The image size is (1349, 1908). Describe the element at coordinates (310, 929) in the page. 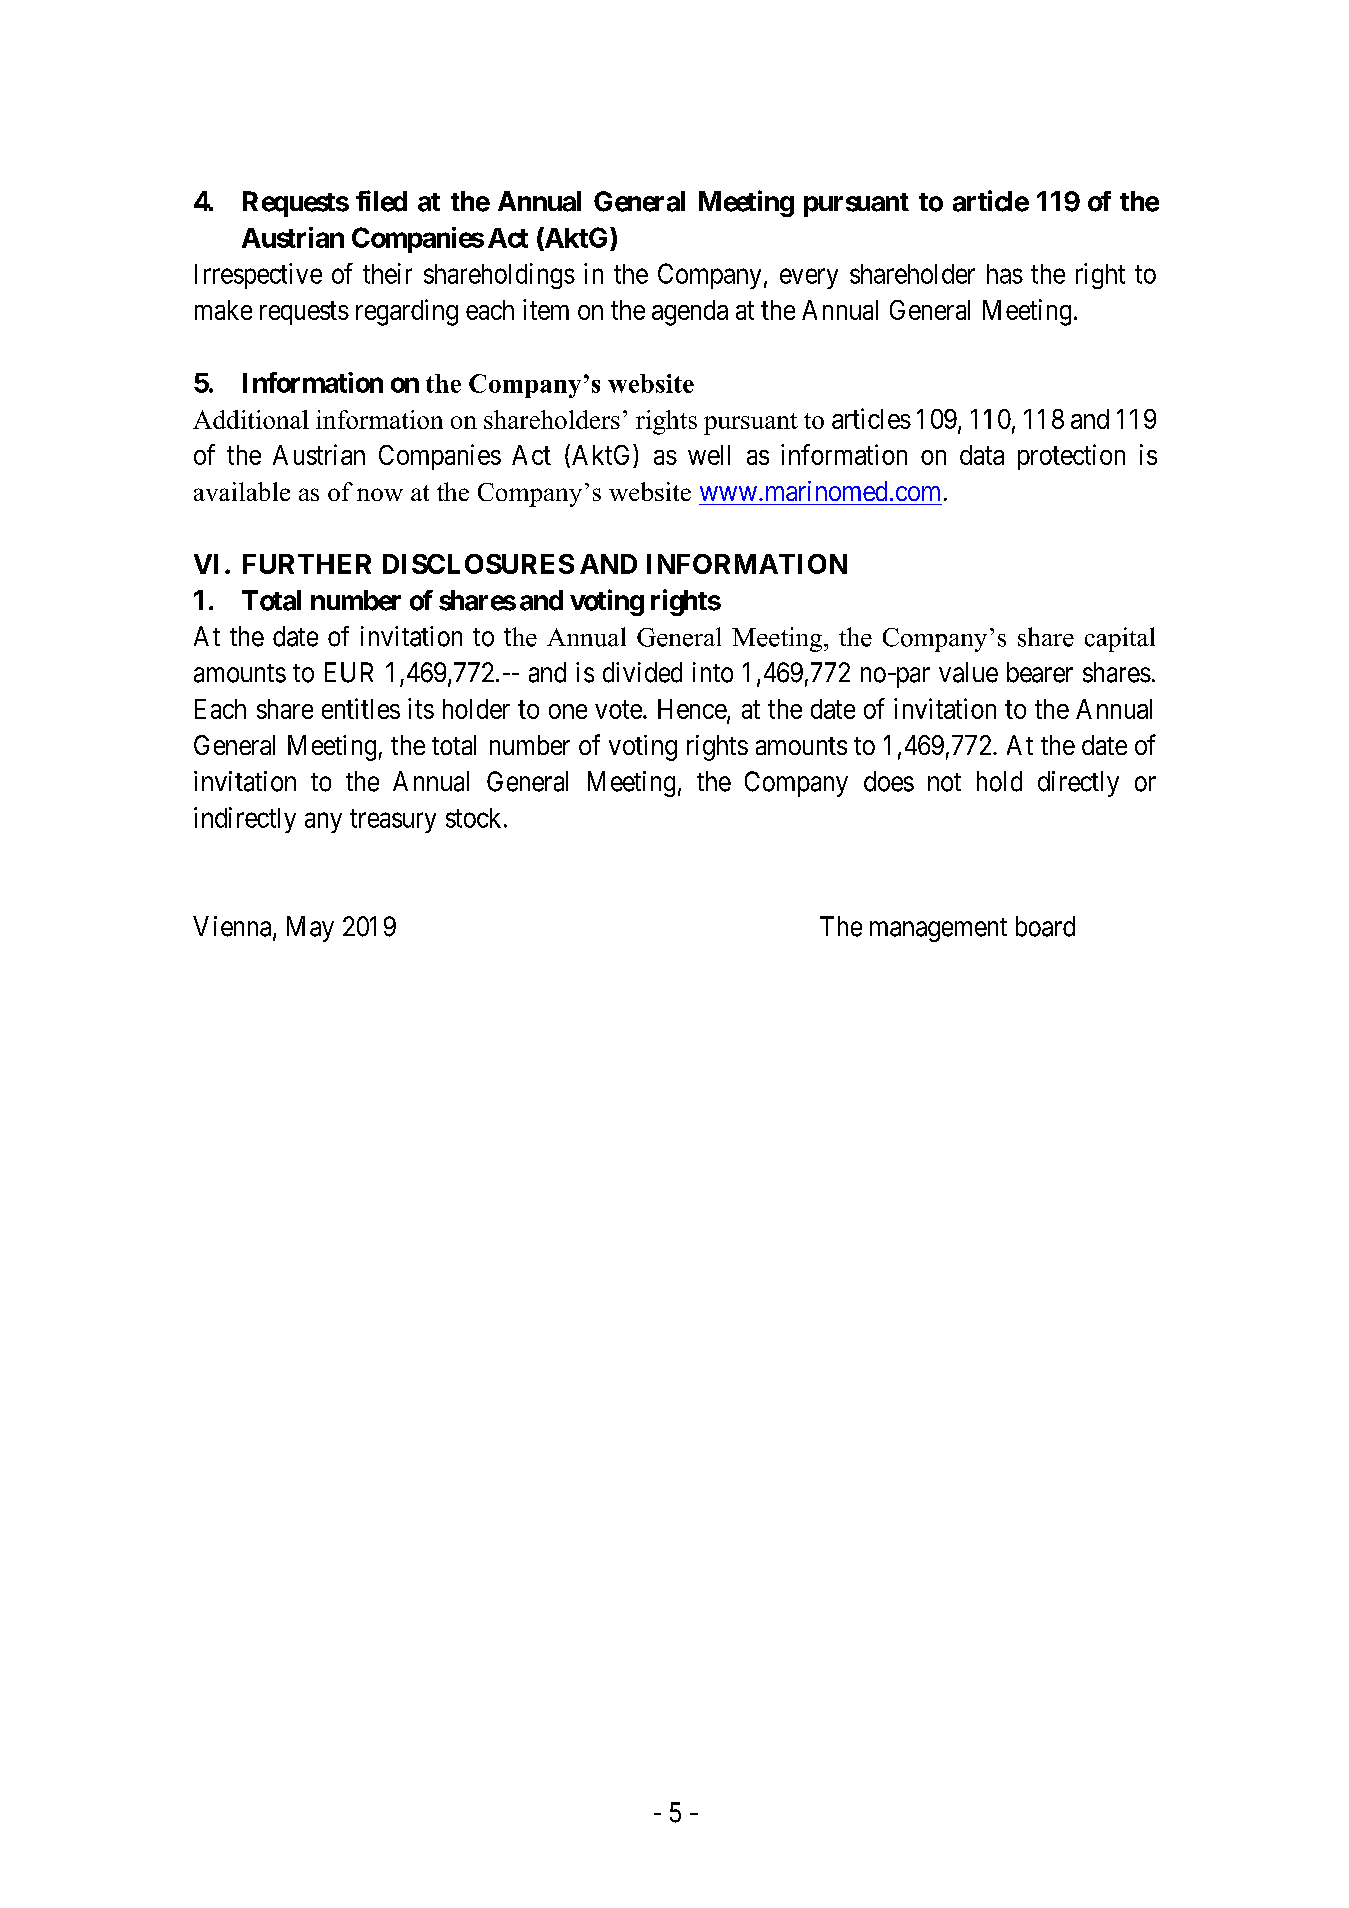

I see `May` at that location.
